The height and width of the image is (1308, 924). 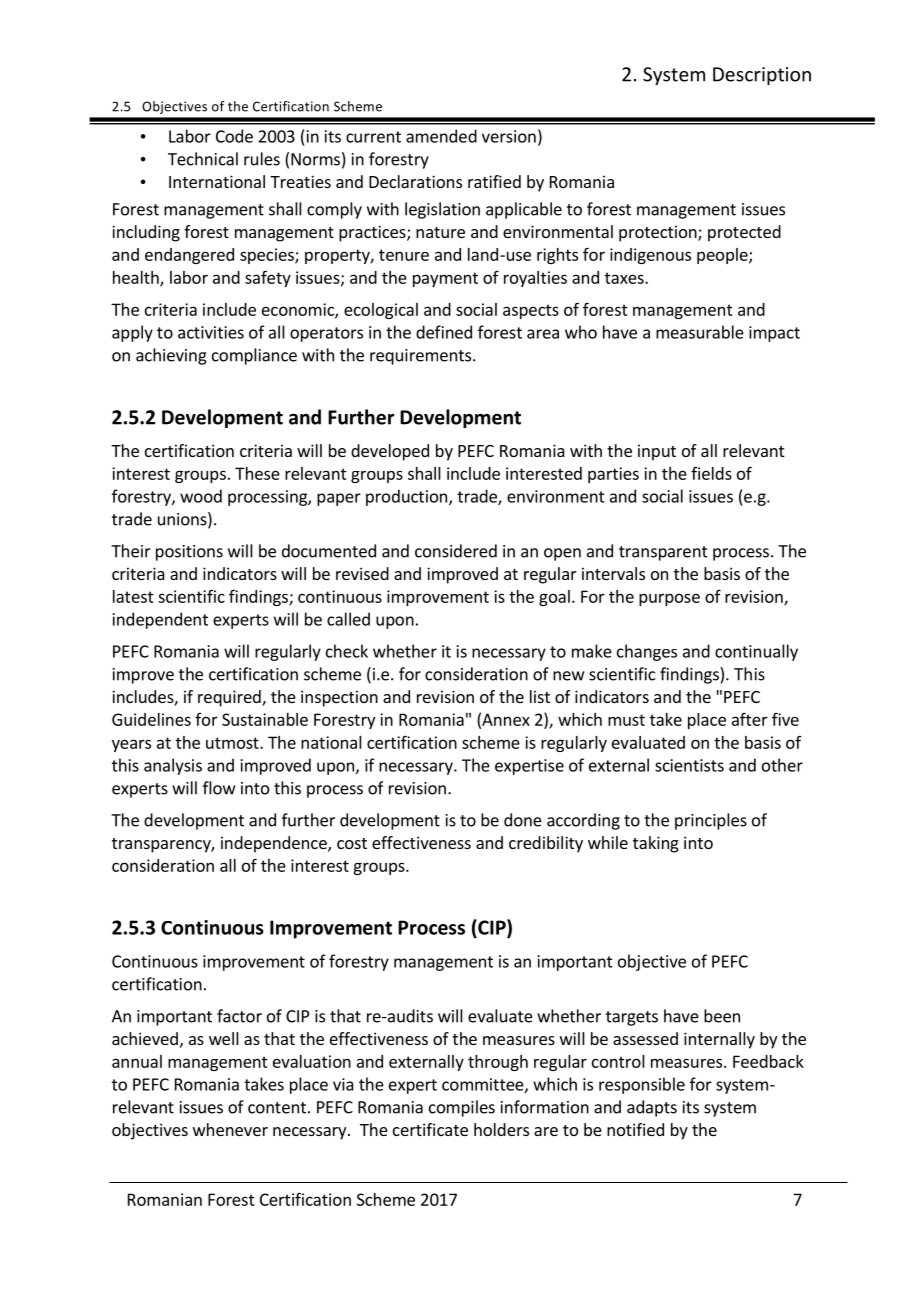 I want to click on compiles, so click(x=462, y=1108).
